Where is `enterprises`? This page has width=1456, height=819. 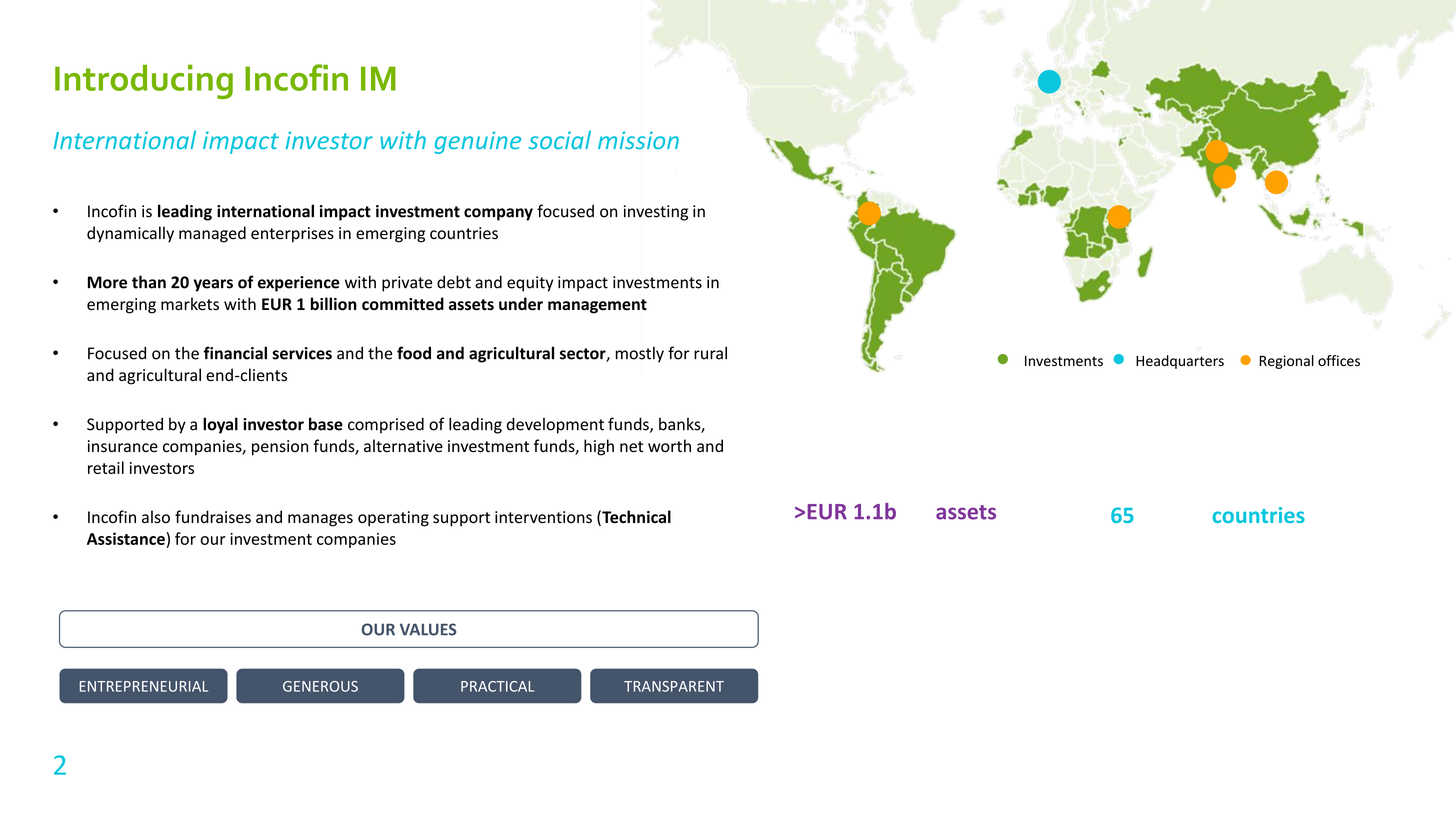
enterprises is located at coordinates (292, 235).
